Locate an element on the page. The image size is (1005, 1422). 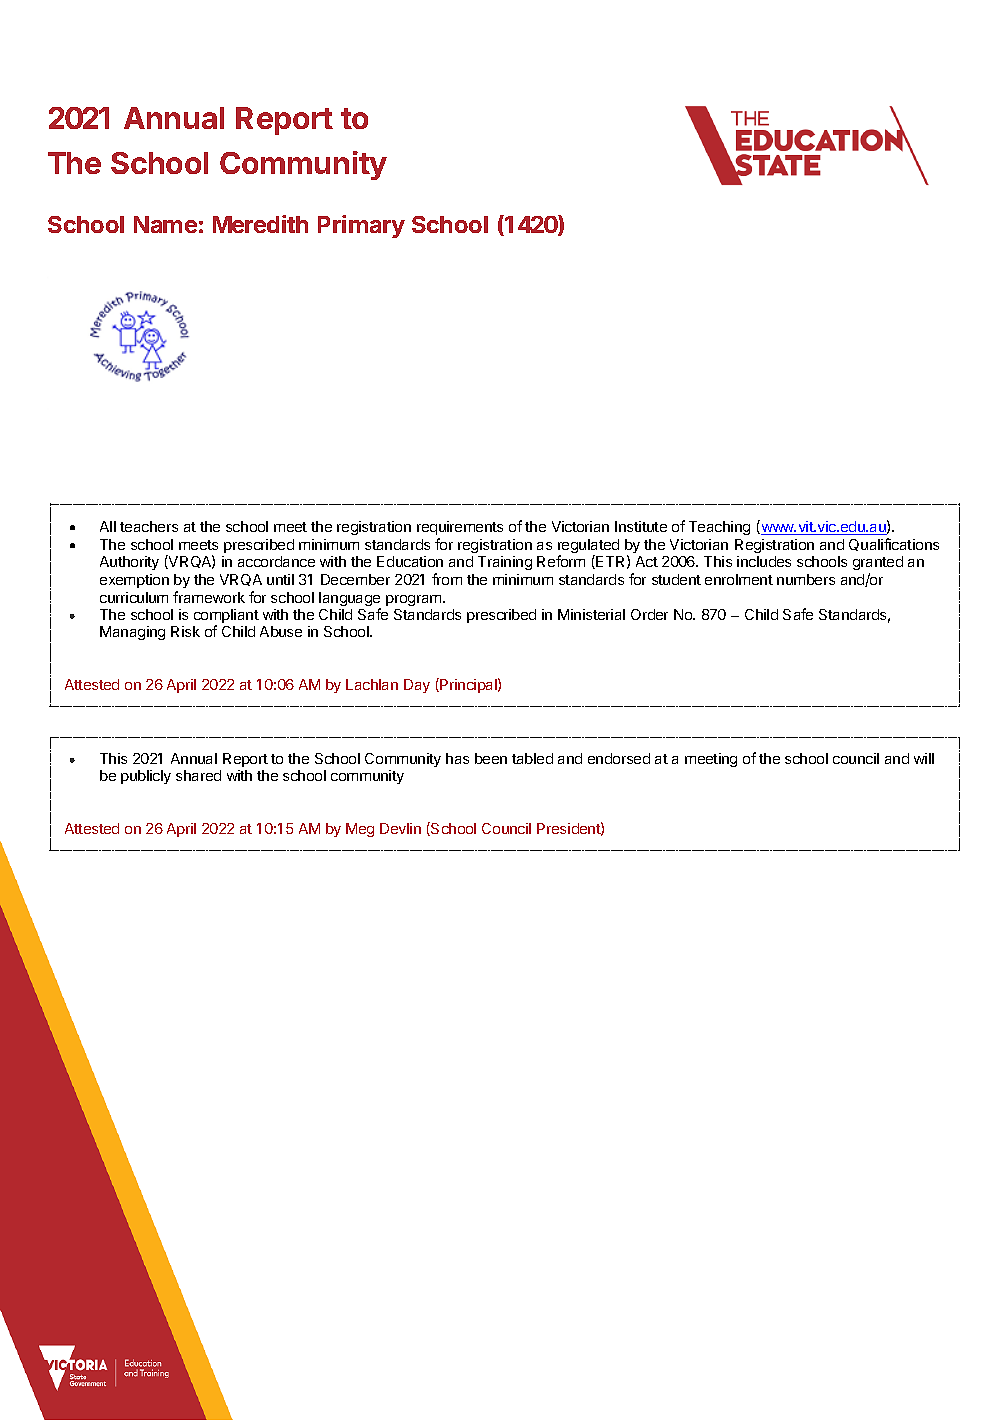
requirements is located at coordinates (460, 528).
